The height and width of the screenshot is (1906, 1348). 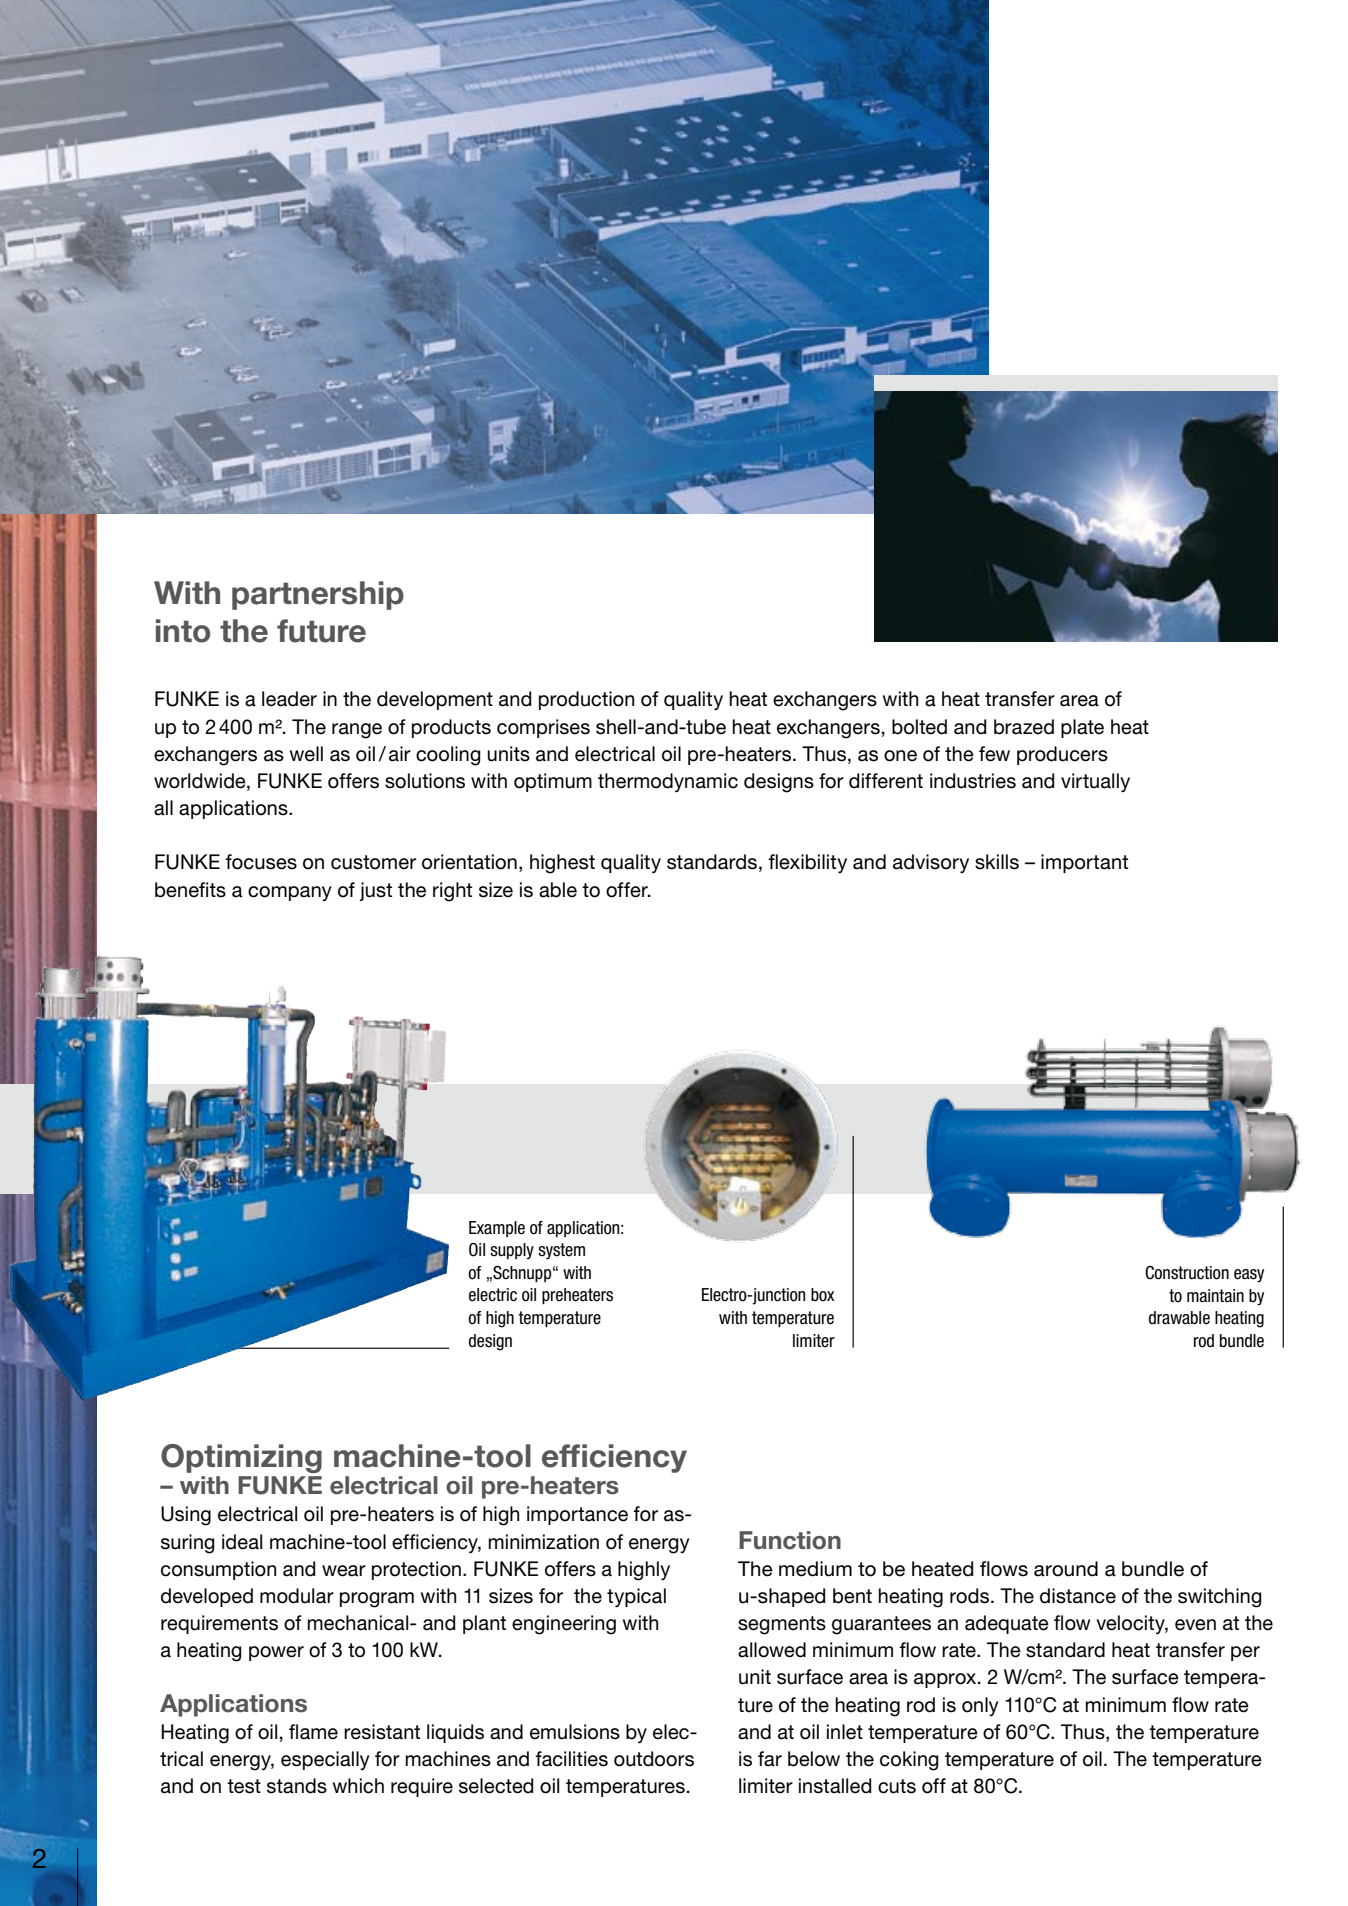 What do you see at coordinates (1082, 728) in the screenshot?
I see `plate` at bounding box center [1082, 728].
